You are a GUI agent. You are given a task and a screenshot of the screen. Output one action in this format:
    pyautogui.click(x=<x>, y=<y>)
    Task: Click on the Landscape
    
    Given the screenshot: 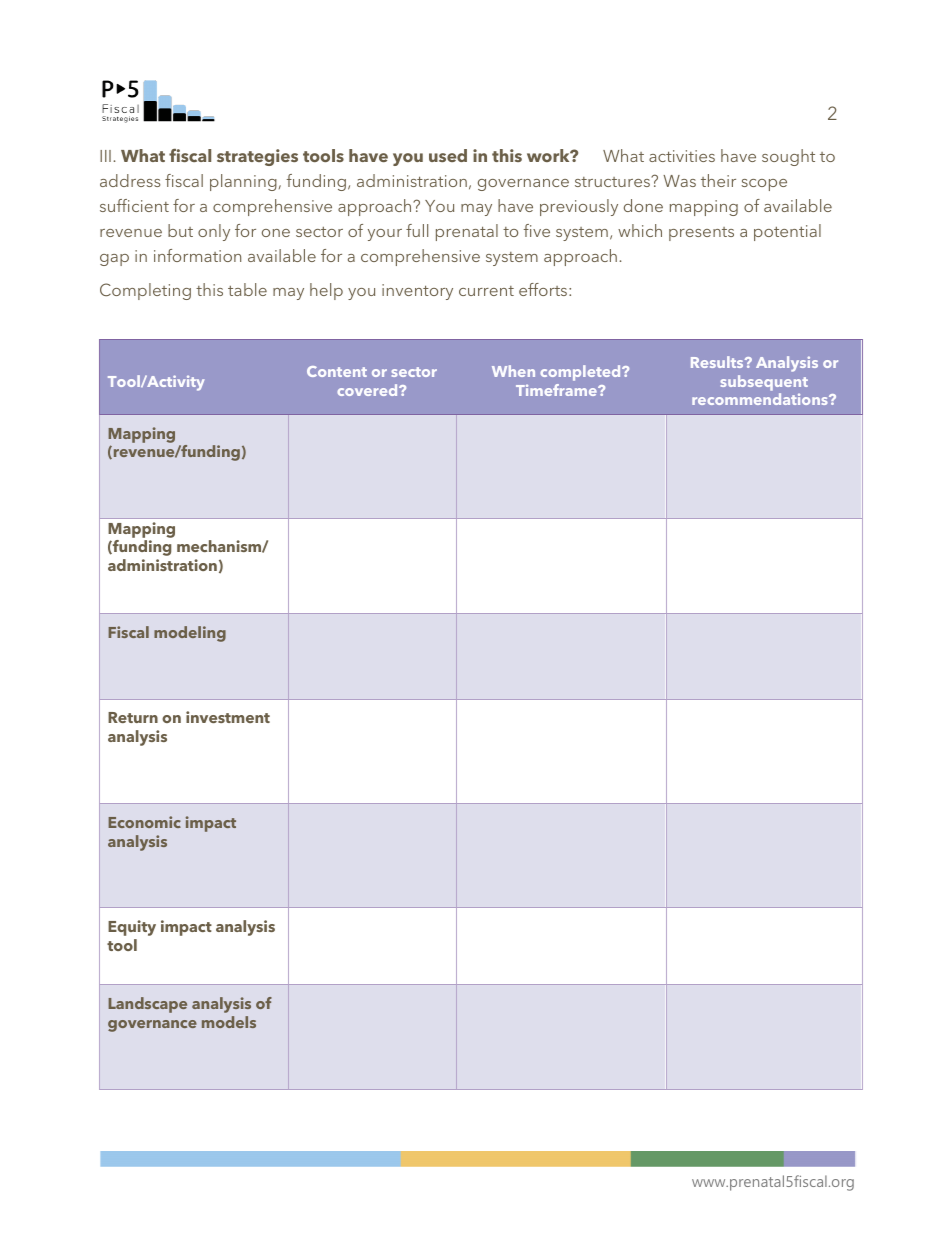 What is the action you would take?
    pyautogui.click(x=147, y=1005)
